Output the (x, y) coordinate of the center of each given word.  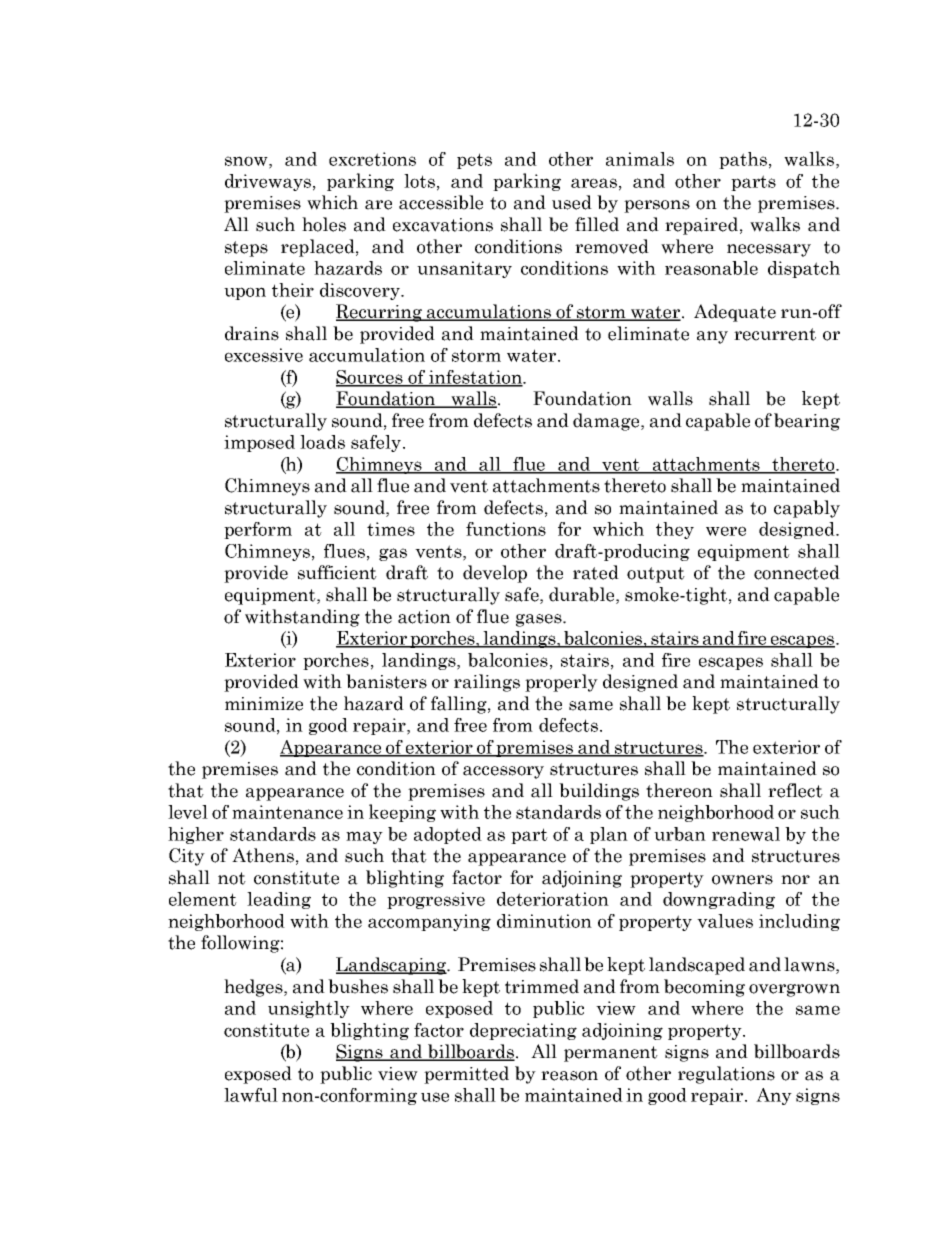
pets (474, 161)
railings (487, 683)
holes (324, 224)
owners (742, 880)
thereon (679, 790)
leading (279, 900)
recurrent (775, 334)
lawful (251, 1095)
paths (743, 160)
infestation (475, 378)
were (726, 531)
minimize (264, 704)
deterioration (553, 899)
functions (506, 529)
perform (258, 530)
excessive (264, 355)
